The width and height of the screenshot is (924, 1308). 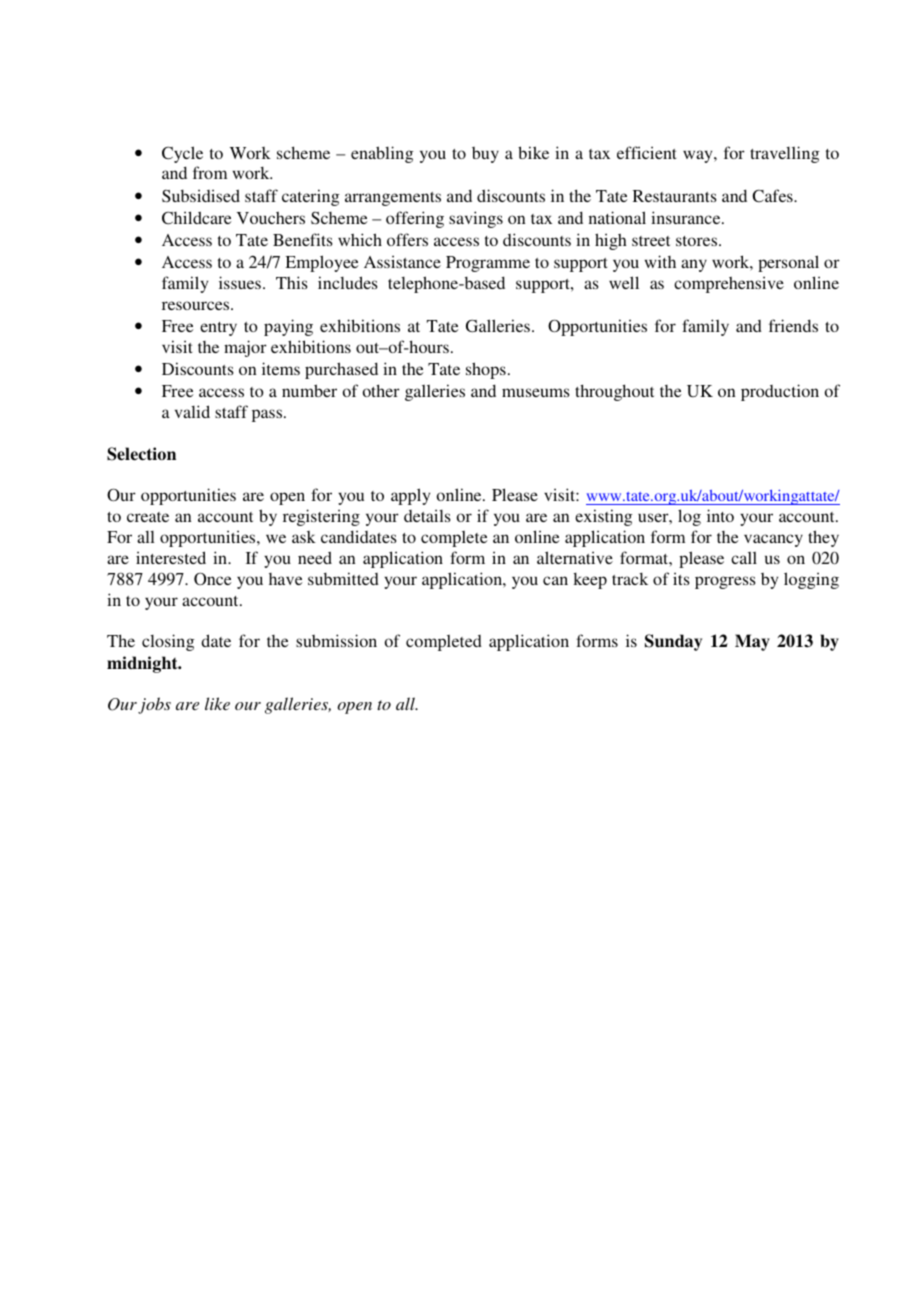 What do you see at coordinates (213, 578) in the screenshot?
I see `Once` at bounding box center [213, 578].
